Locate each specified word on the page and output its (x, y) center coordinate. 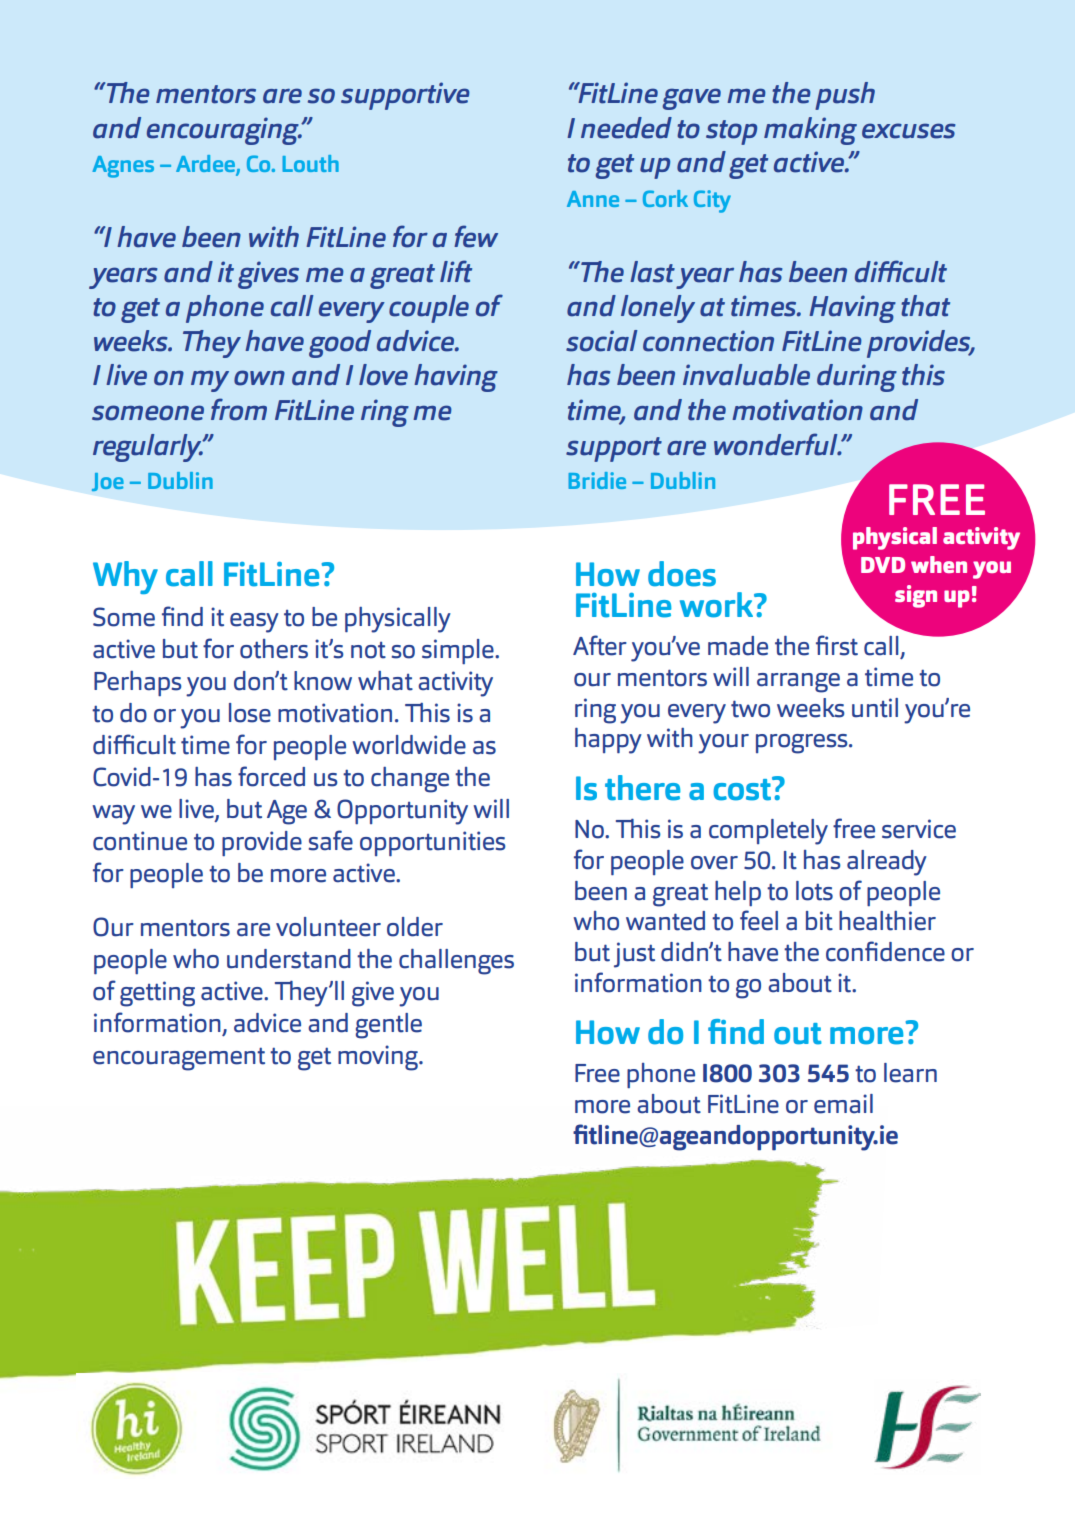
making (810, 131)
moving (379, 1058)
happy (608, 741)
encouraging (224, 131)
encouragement (179, 1059)
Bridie (597, 480)
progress (803, 744)
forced (271, 776)
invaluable (746, 375)
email (843, 1104)
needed (626, 128)
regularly (148, 448)
